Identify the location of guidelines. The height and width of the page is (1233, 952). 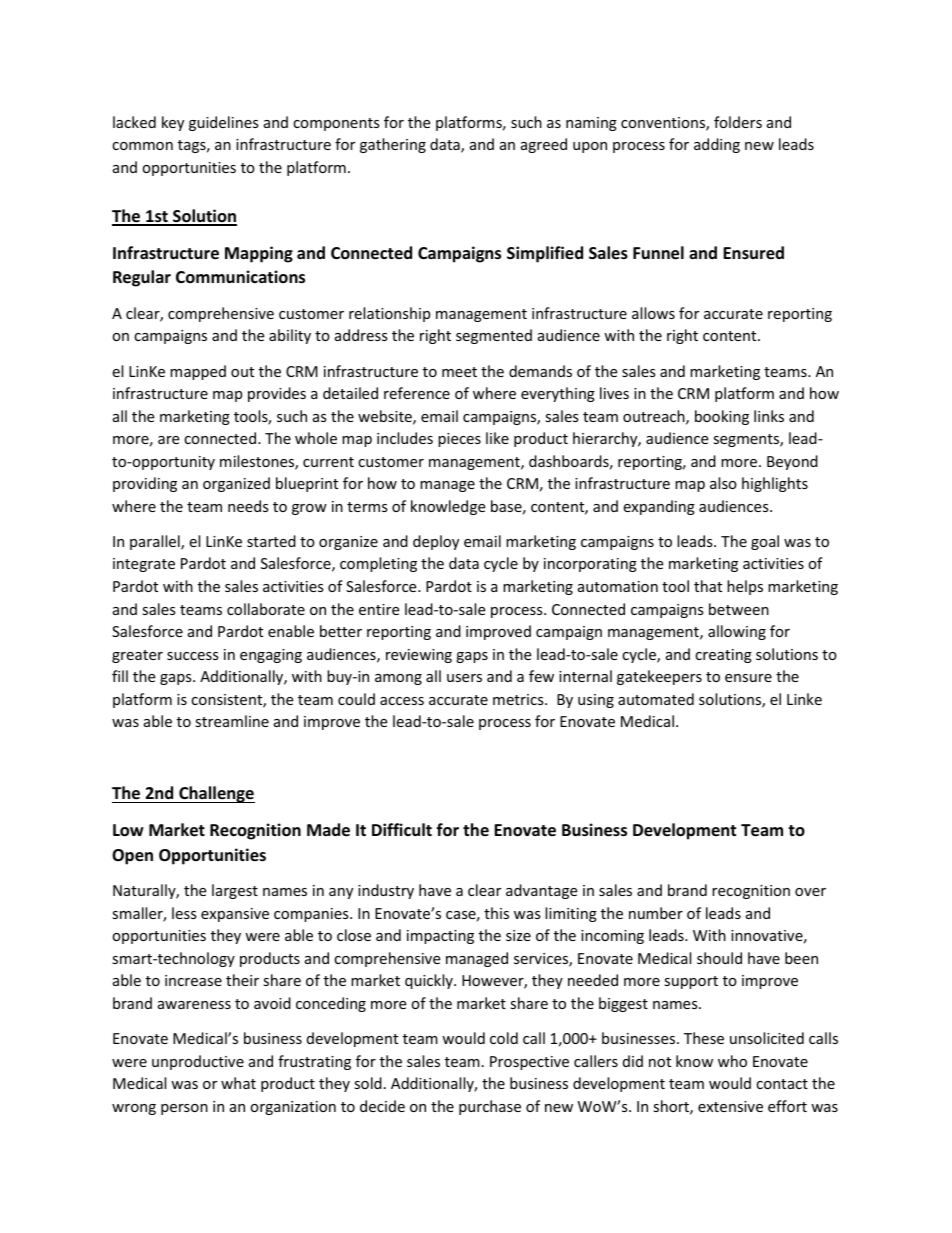
(224, 123).
